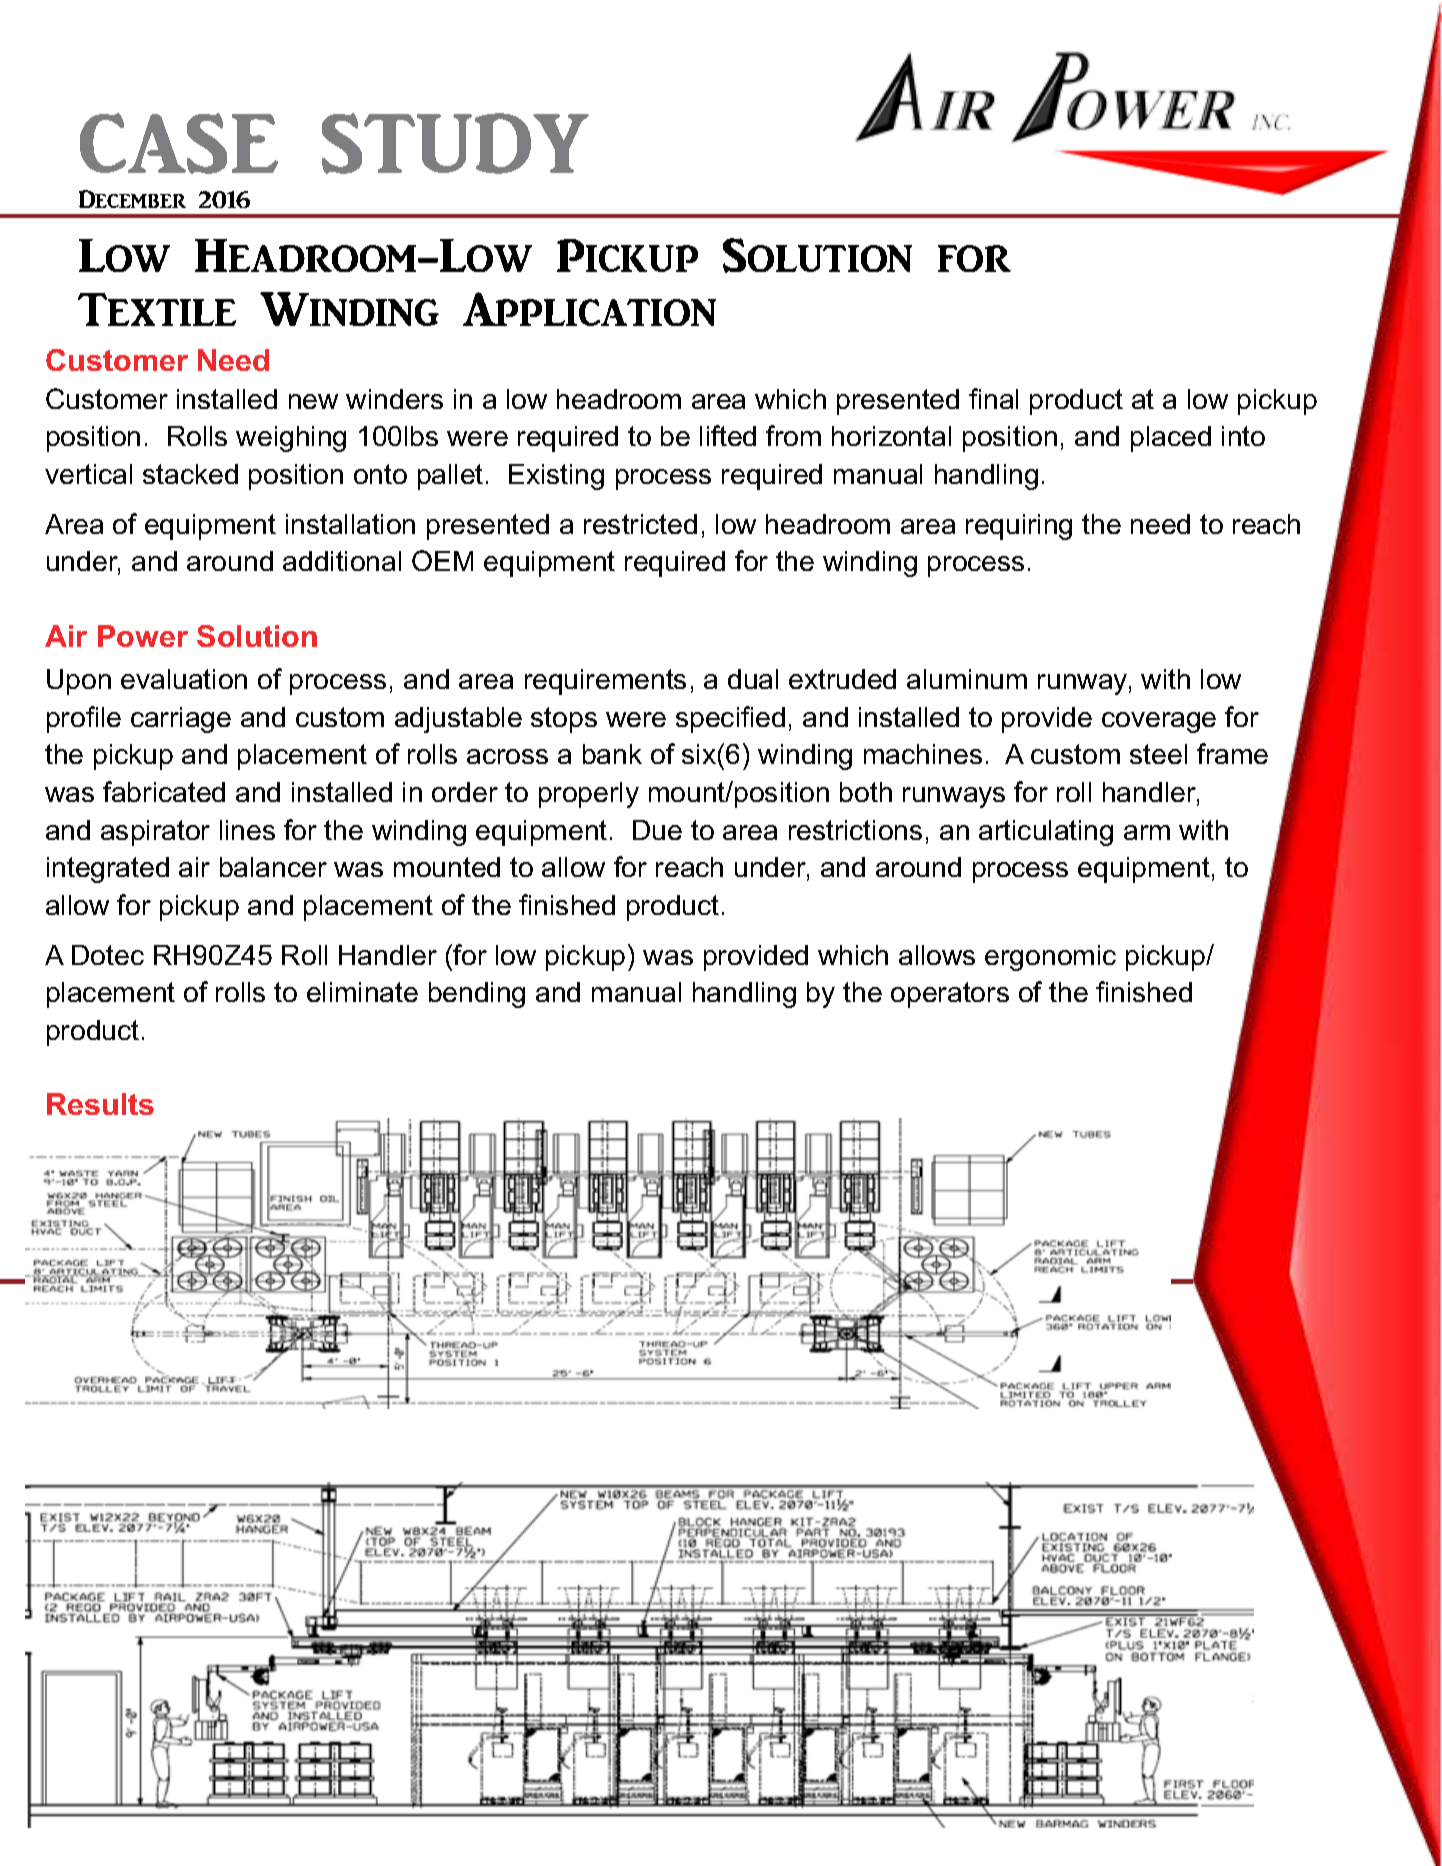 This screenshot has width=1442, height=1866. I want to click on final, so click(993, 398).
